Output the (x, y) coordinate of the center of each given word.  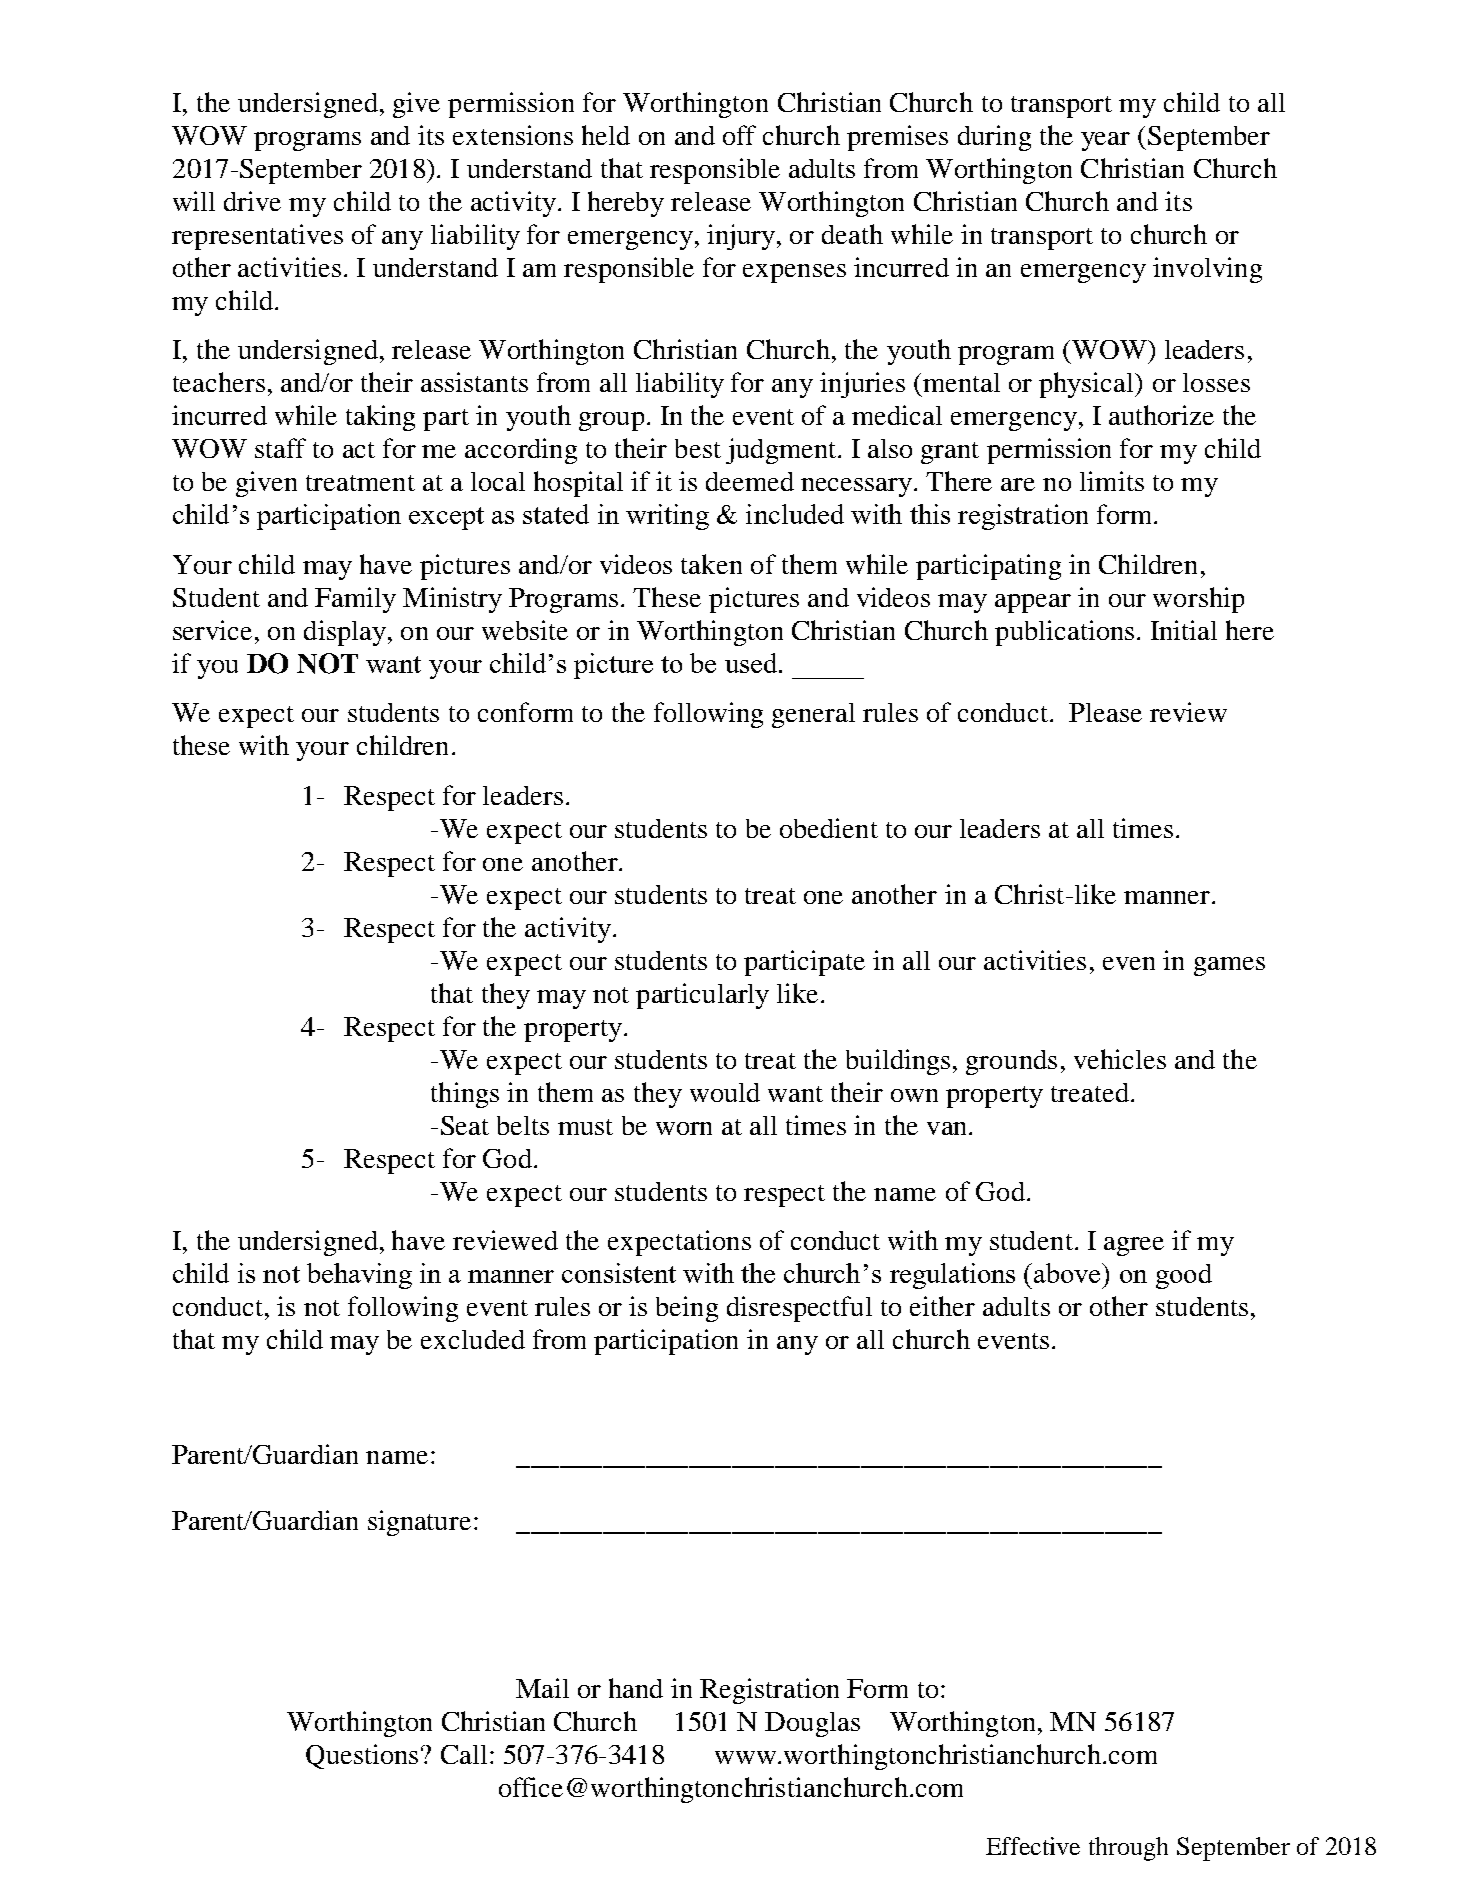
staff (280, 448)
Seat (465, 1125)
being (687, 1309)
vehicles (1120, 1059)
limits (1112, 481)
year (1105, 141)
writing (667, 517)
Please (1105, 712)
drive (252, 201)
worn (684, 1128)
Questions (362, 1756)
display (345, 633)
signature (419, 1523)
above (1069, 1273)
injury (742, 237)
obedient (829, 828)
